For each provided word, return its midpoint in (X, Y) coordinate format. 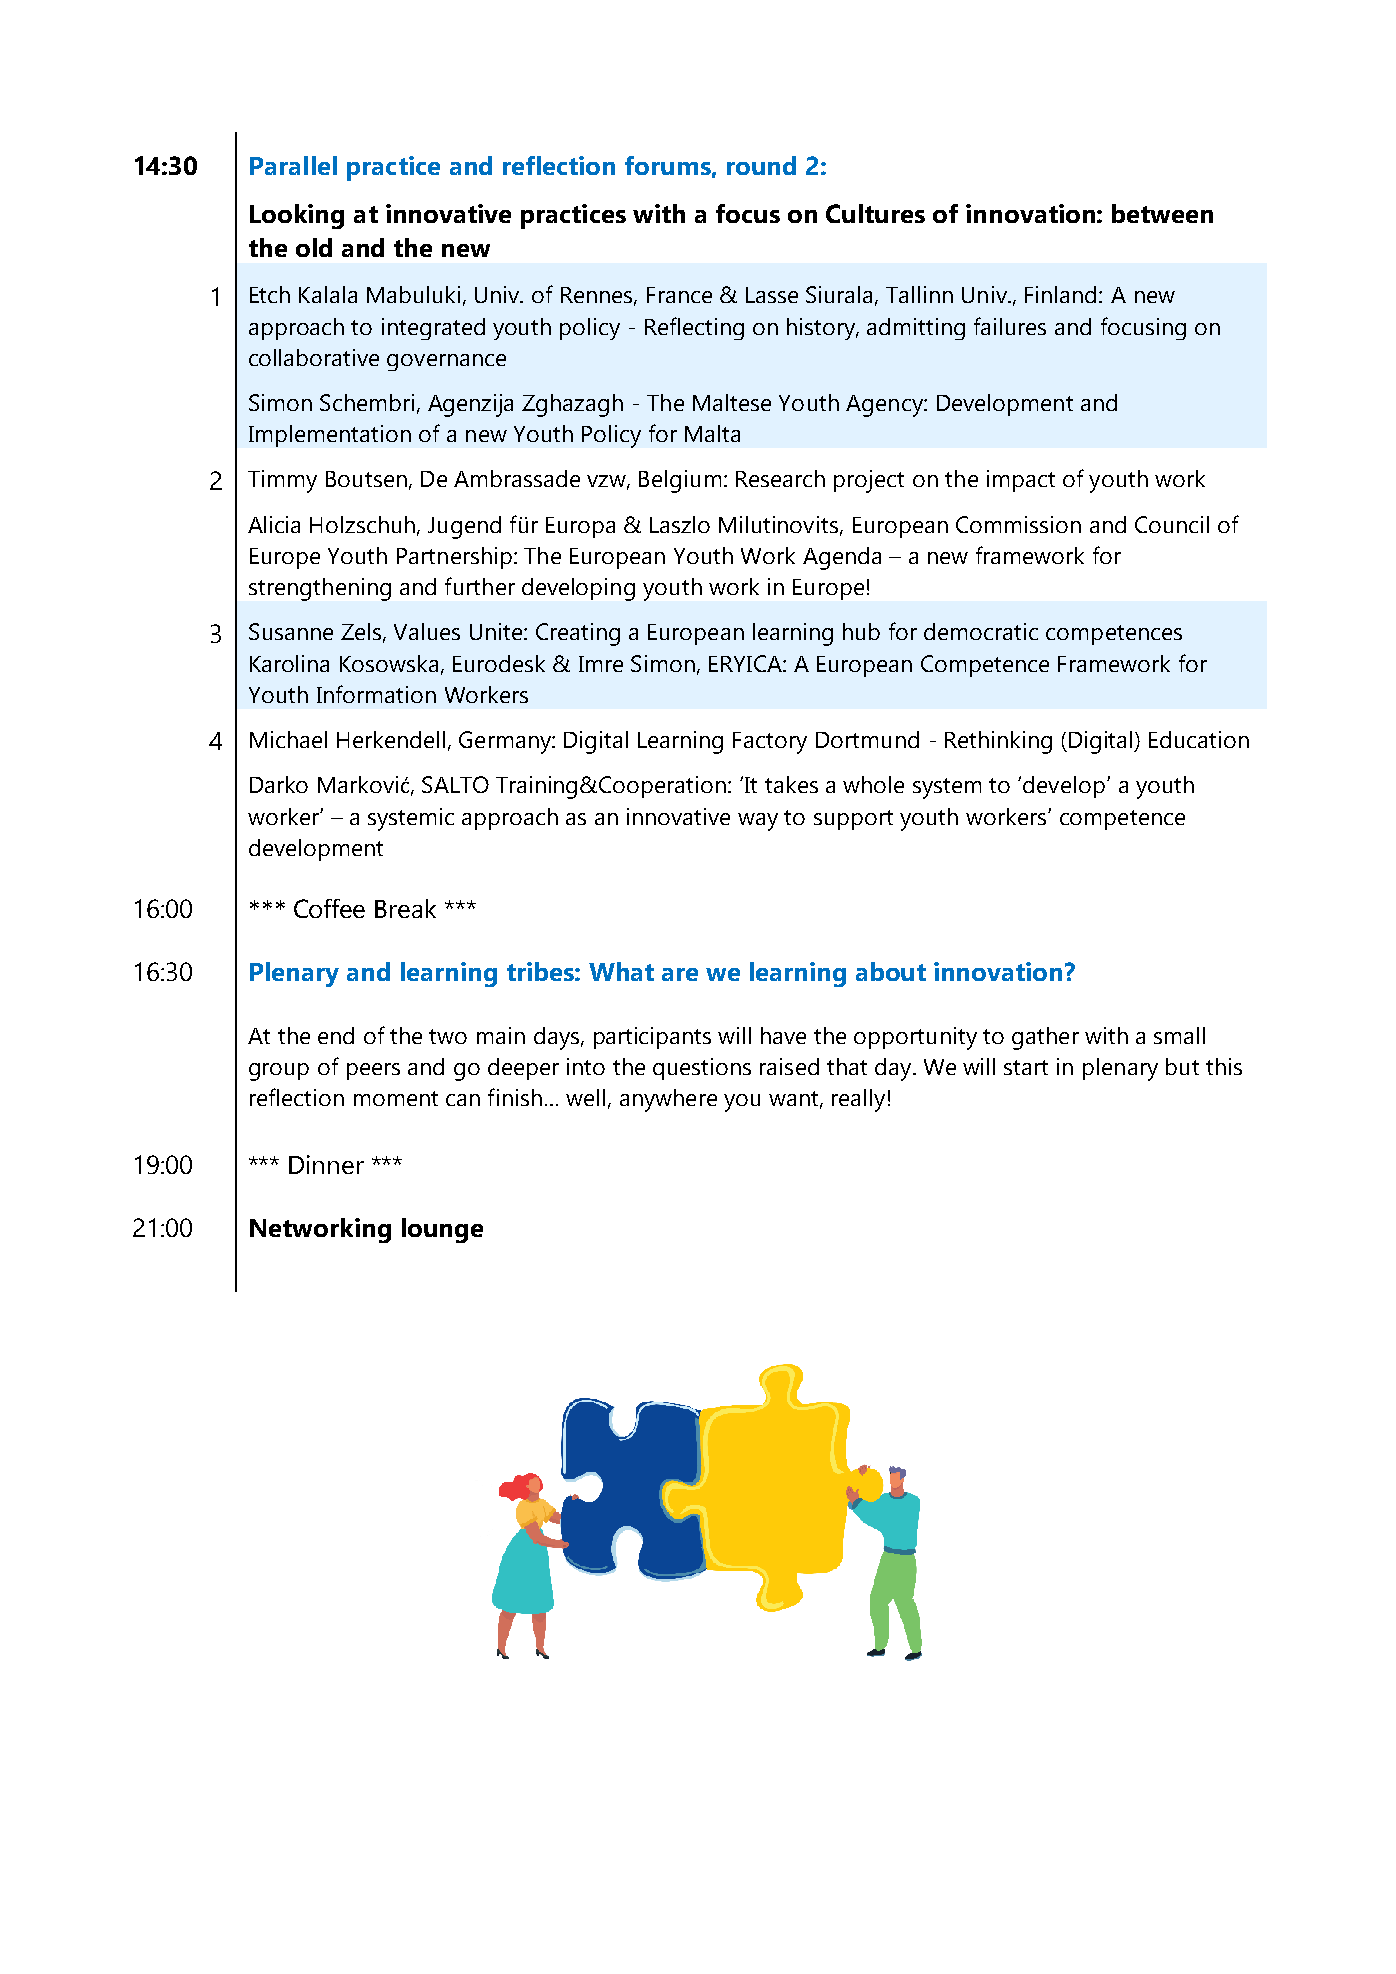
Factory (770, 743)
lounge (442, 1230)
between (1162, 213)
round (761, 165)
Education (1199, 739)
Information (376, 694)
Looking (297, 216)
